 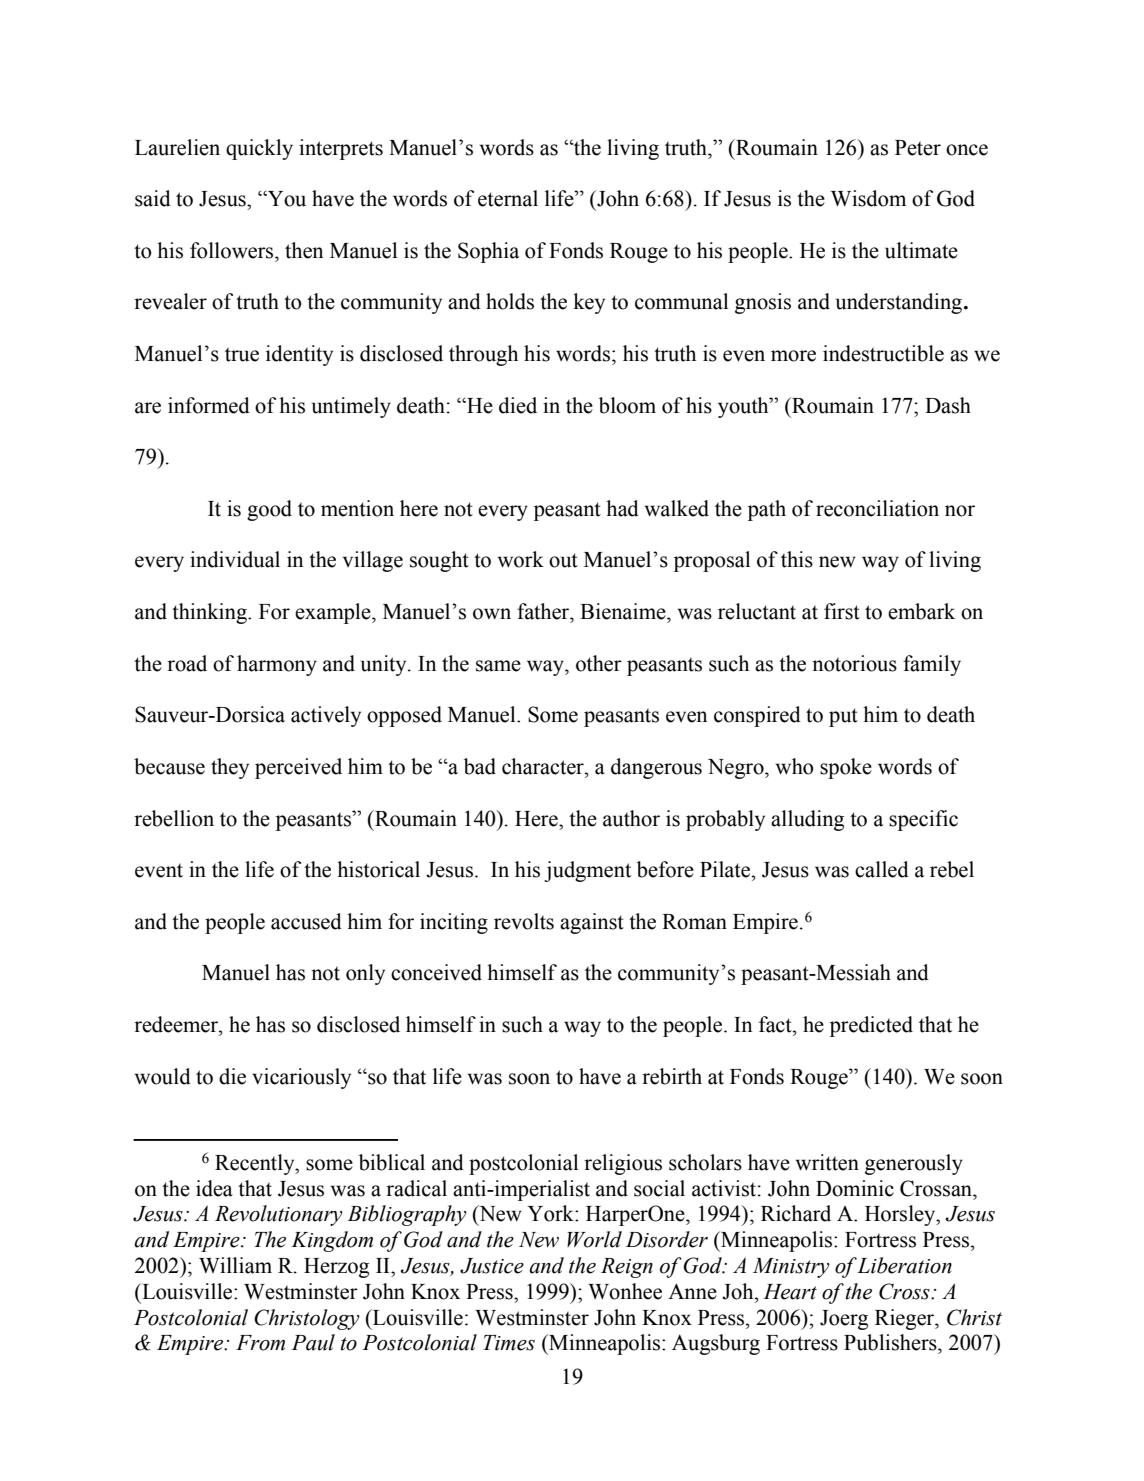 What do you see at coordinates (672, 1076) in the screenshot?
I see `rebirth` at bounding box center [672, 1076].
